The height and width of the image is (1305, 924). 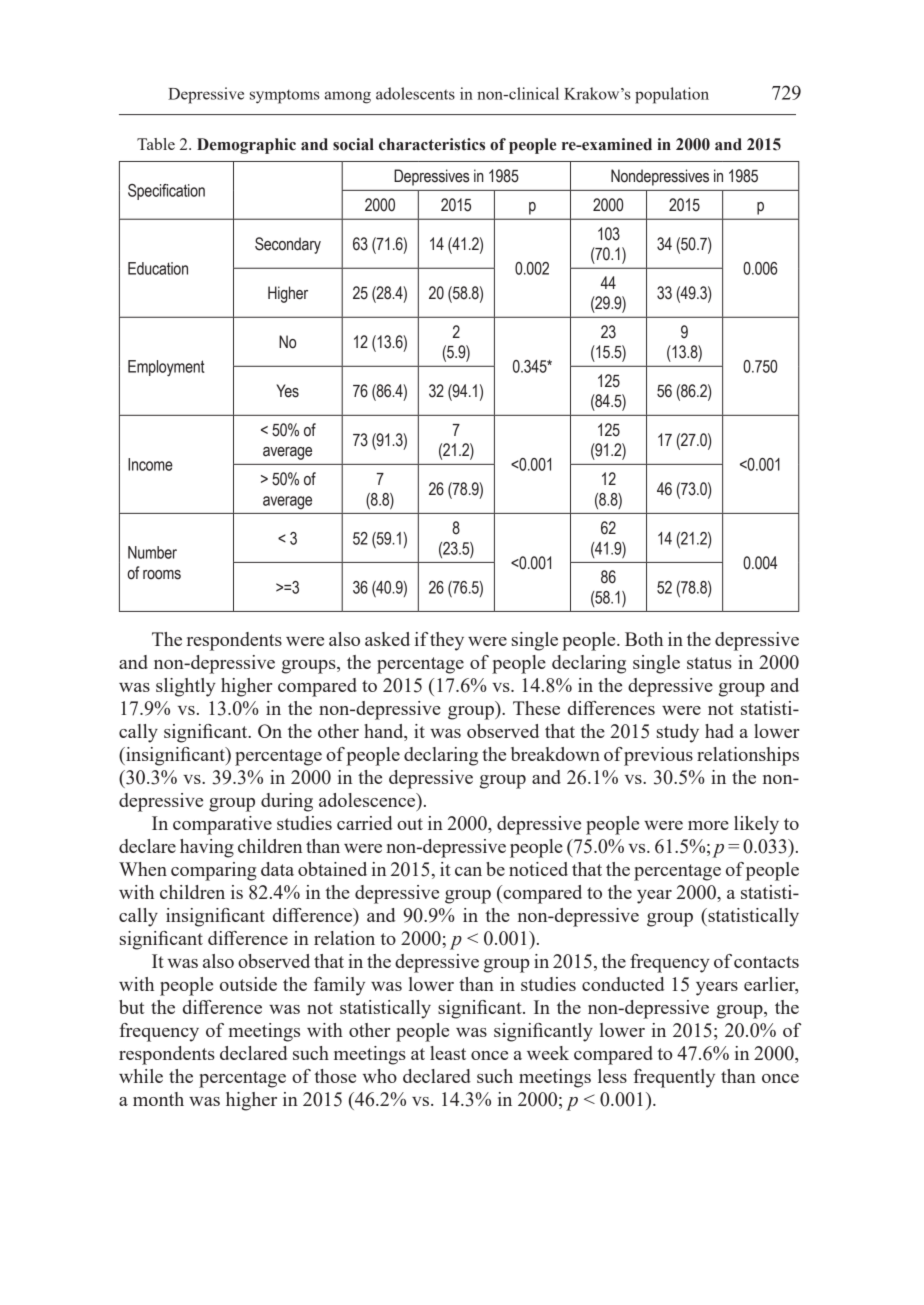 I want to click on carried, so click(x=364, y=823).
